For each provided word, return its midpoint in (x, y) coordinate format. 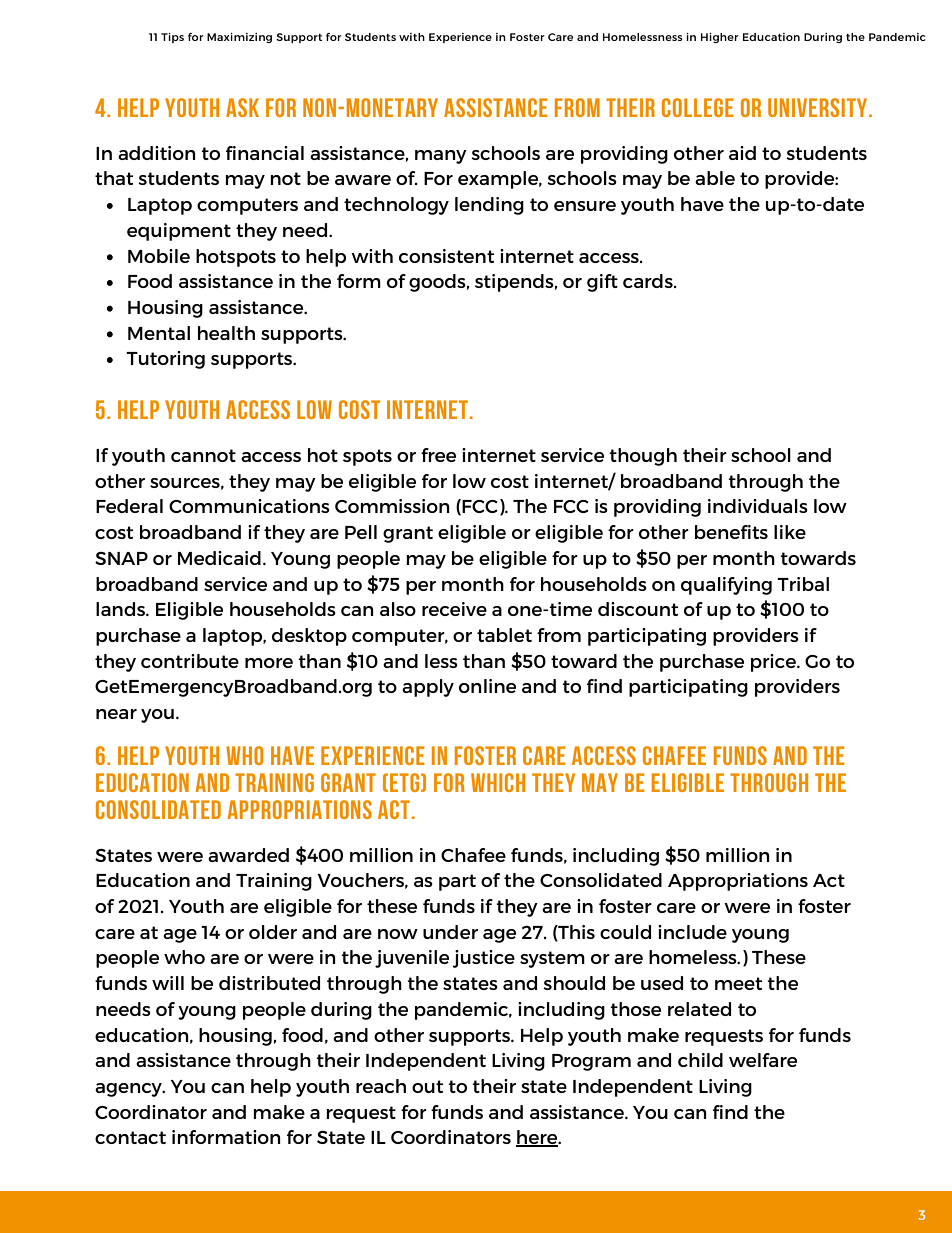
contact (130, 1137)
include (692, 932)
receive (454, 609)
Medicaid (219, 558)
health (226, 333)
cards (649, 281)
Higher (720, 38)
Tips (172, 38)
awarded (248, 855)
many (441, 157)
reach (381, 1086)
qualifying (726, 586)
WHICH (498, 782)
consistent (446, 256)
